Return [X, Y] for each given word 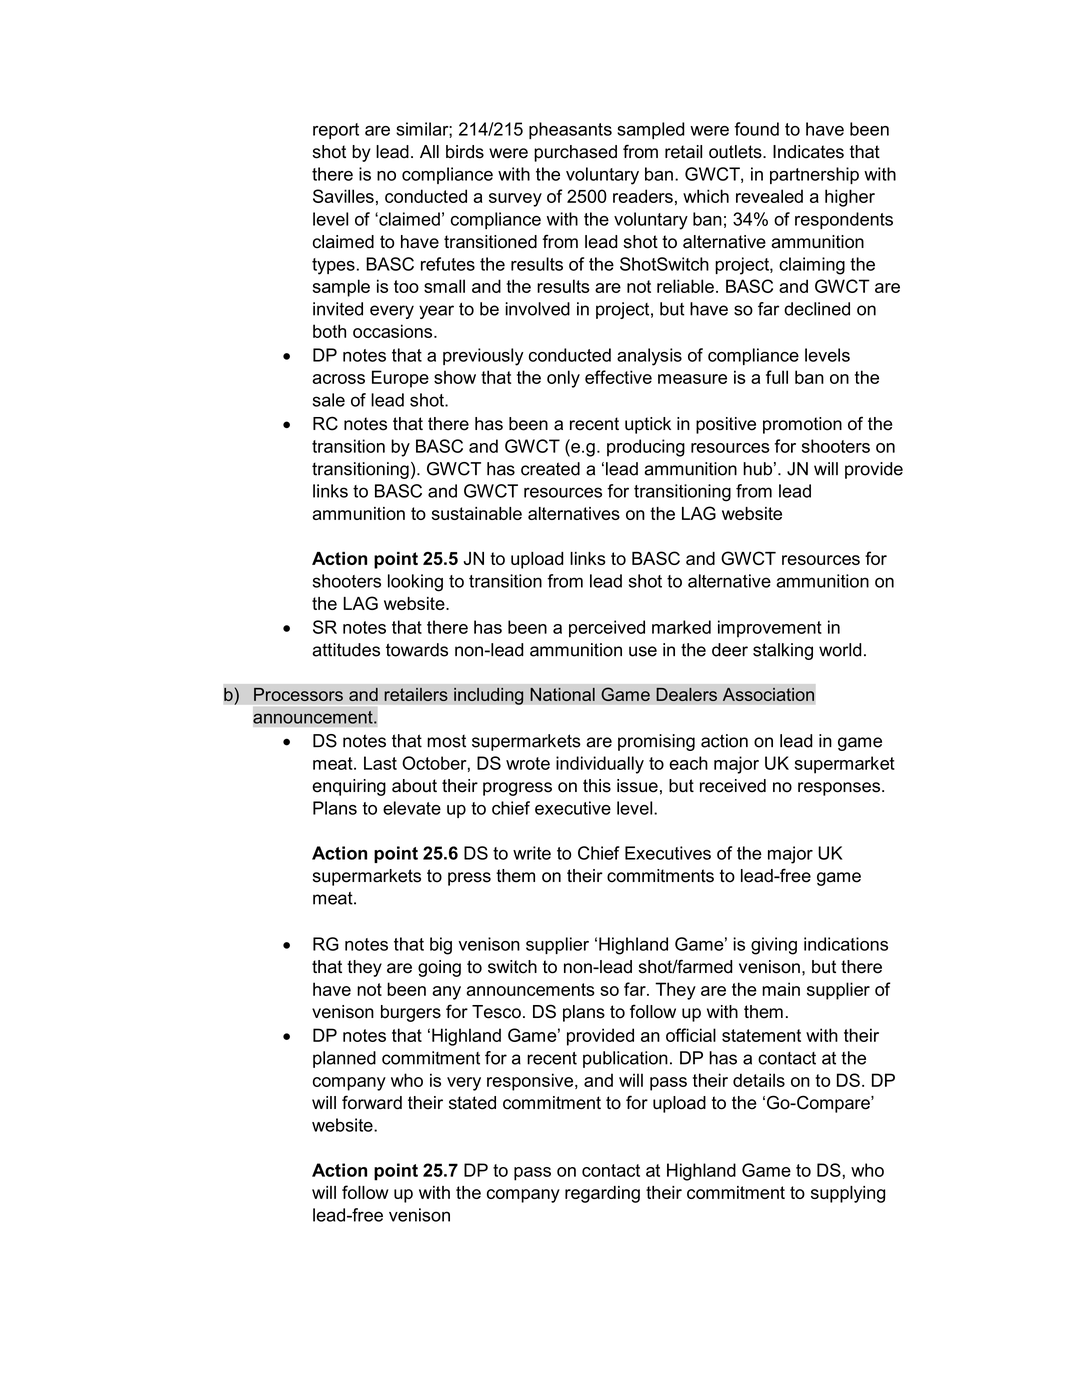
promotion [802, 425]
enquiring [349, 787]
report [336, 131]
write [532, 853]
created [550, 469]
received [733, 786]
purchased [575, 153]
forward [372, 1102]
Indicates [808, 152]
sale [329, 400]
